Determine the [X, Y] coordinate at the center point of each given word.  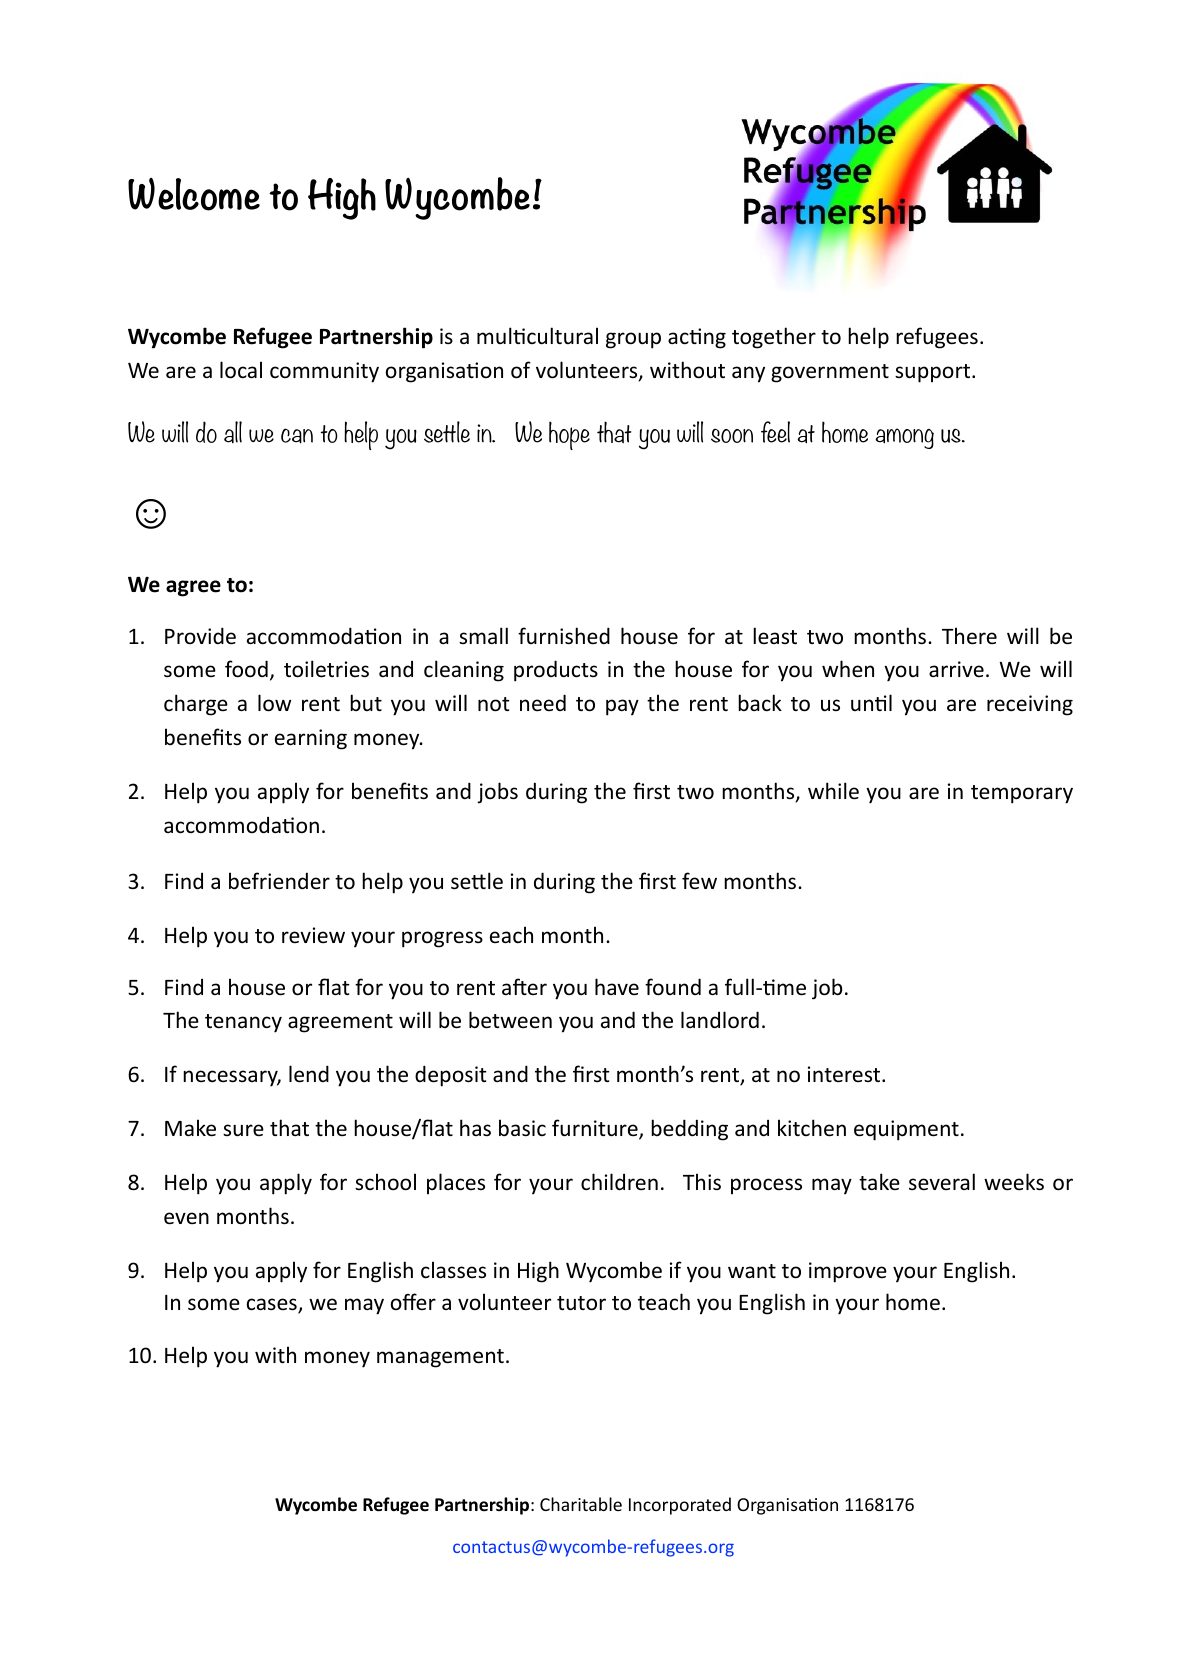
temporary [1022, 794]
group [633, 340]
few [699, 881]
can [297, 436]
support [934, 373]
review [313, 935]
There [969, 636]
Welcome [194, 194]
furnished [564, 636]
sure [243, 1130]
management [440, 1358]
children [619, 1181]
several [942, 1182]
